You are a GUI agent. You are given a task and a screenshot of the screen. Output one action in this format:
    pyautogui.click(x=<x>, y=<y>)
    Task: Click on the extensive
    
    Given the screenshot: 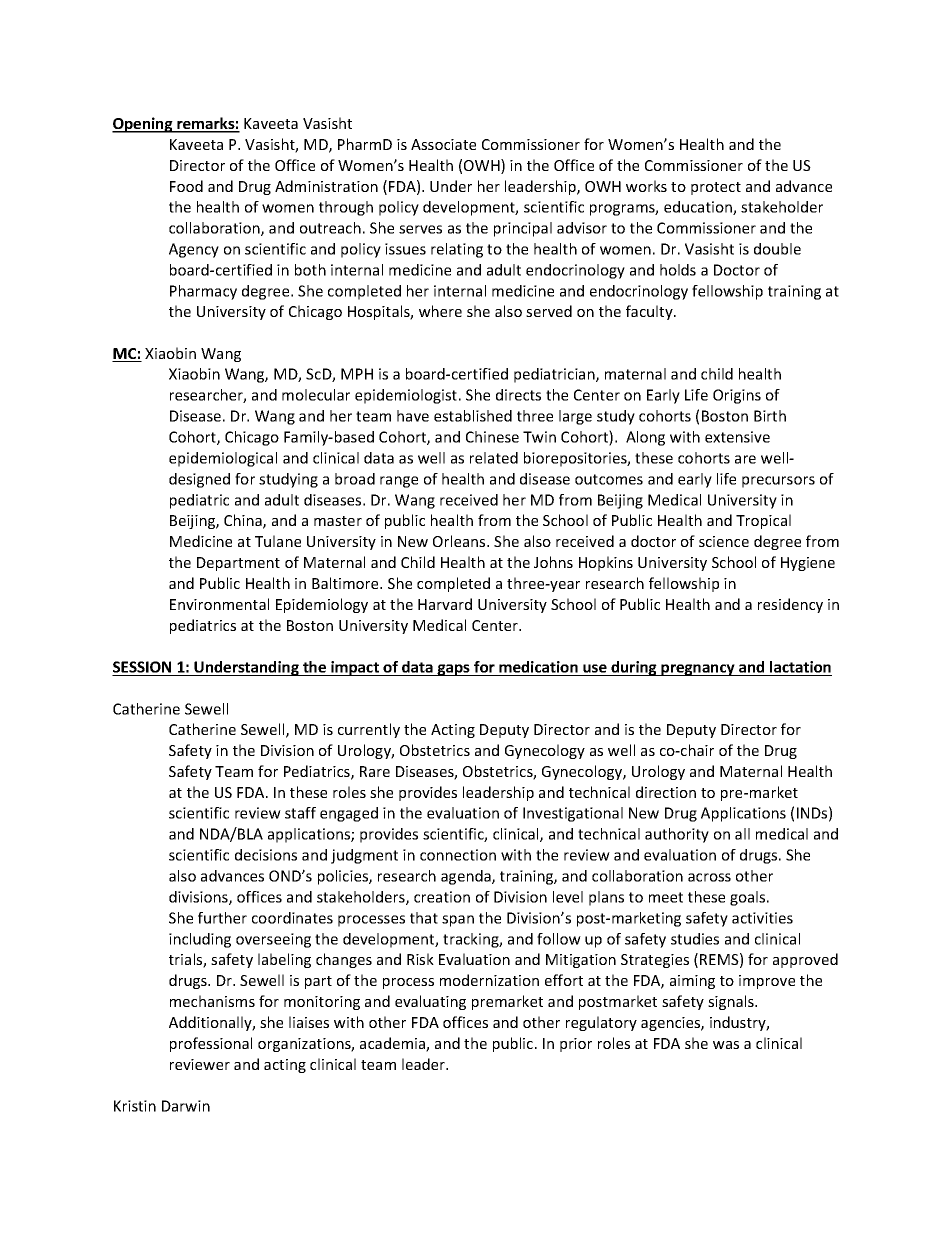 What is the action you would take?
    pyautogui.click(x=737, y=437)
